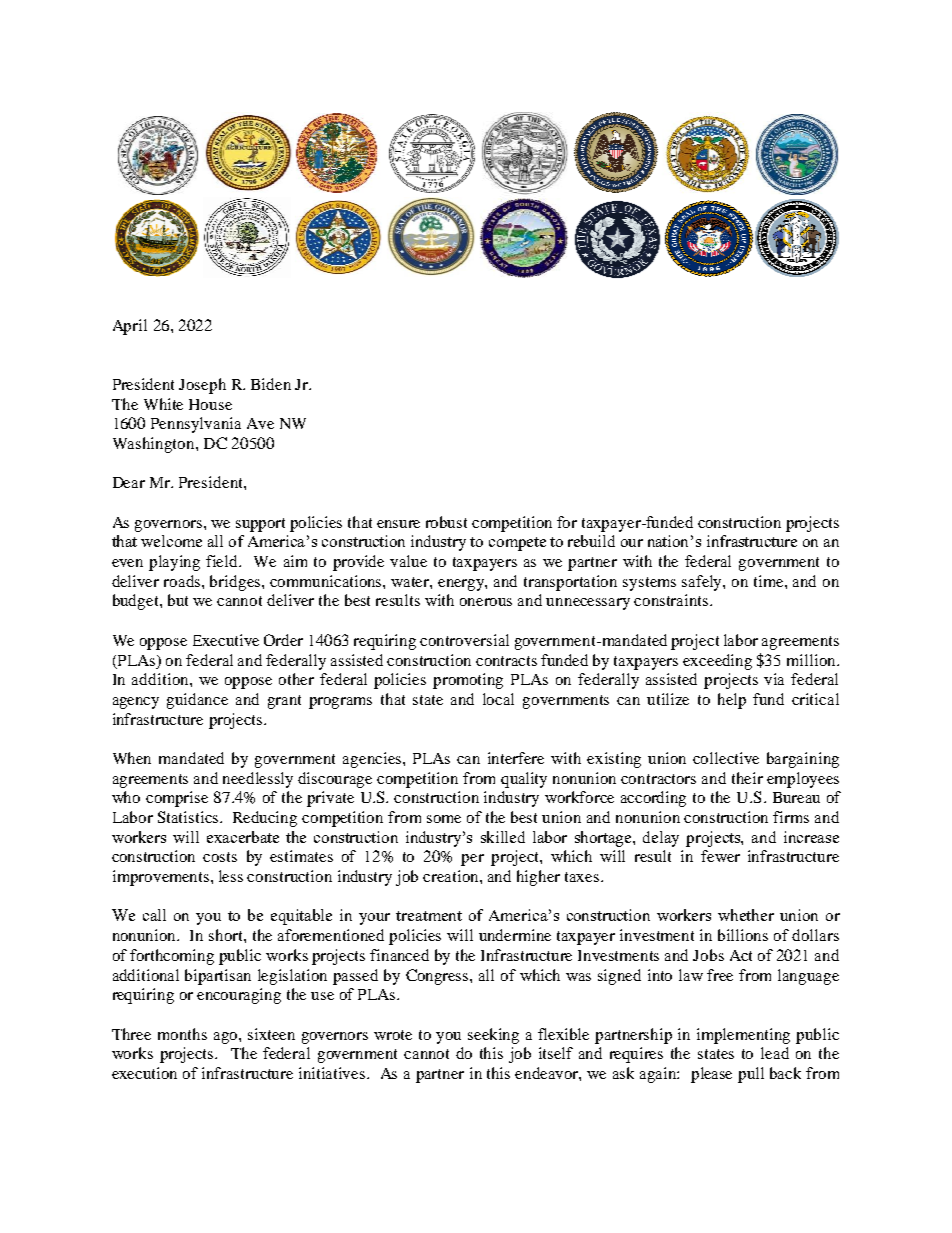 The height and width of the document is (1233, 952). Describe the element at coordinates (271, 384) in the document. I see `Biden` at that location.
